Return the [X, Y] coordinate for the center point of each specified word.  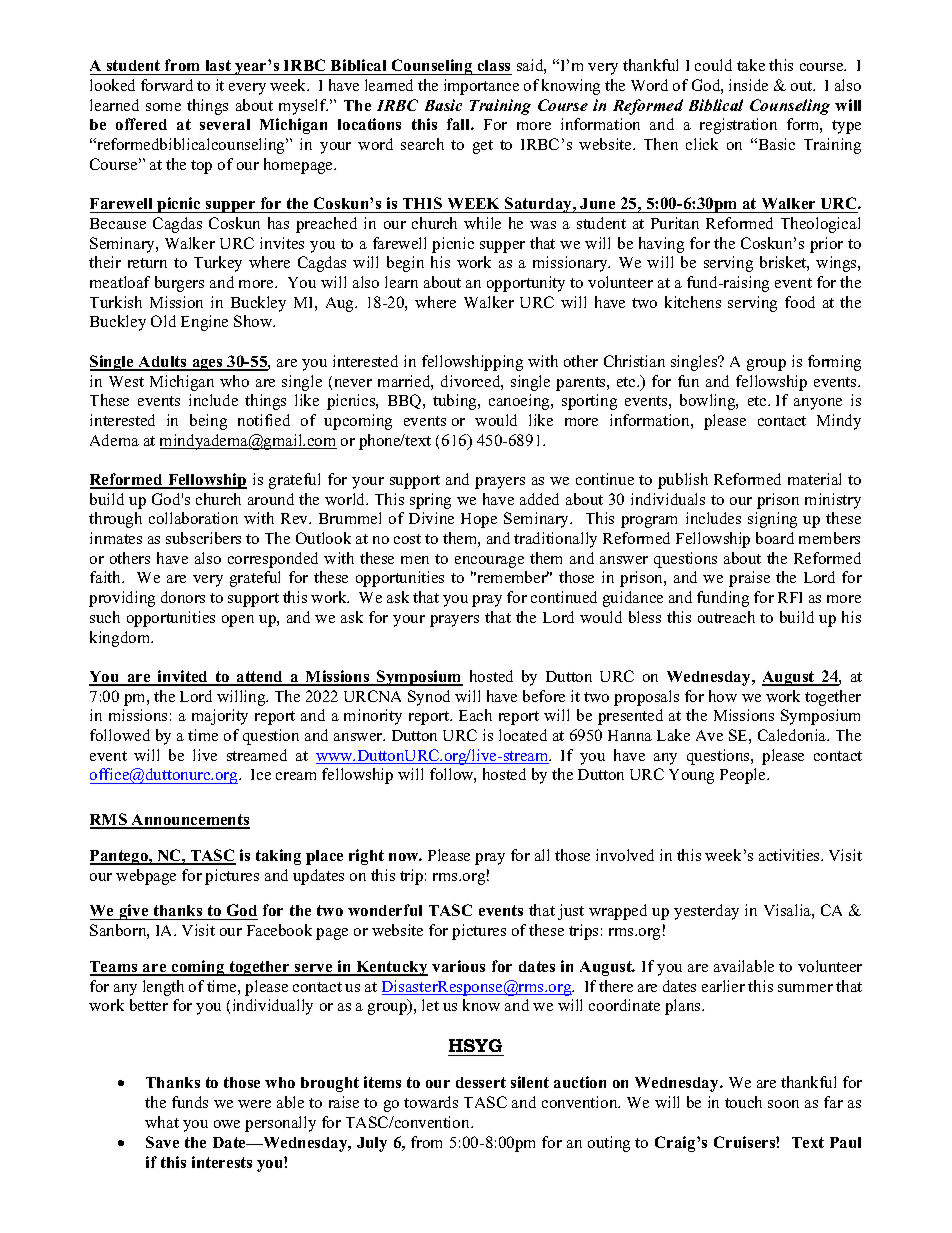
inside [748, 85]
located [523, 735]
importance [481, 87]
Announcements [190, 821]
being [208, 422]
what [162, 1122]
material [814, 479]
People [744, 776]
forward [167, 85]
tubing [456, 402]
